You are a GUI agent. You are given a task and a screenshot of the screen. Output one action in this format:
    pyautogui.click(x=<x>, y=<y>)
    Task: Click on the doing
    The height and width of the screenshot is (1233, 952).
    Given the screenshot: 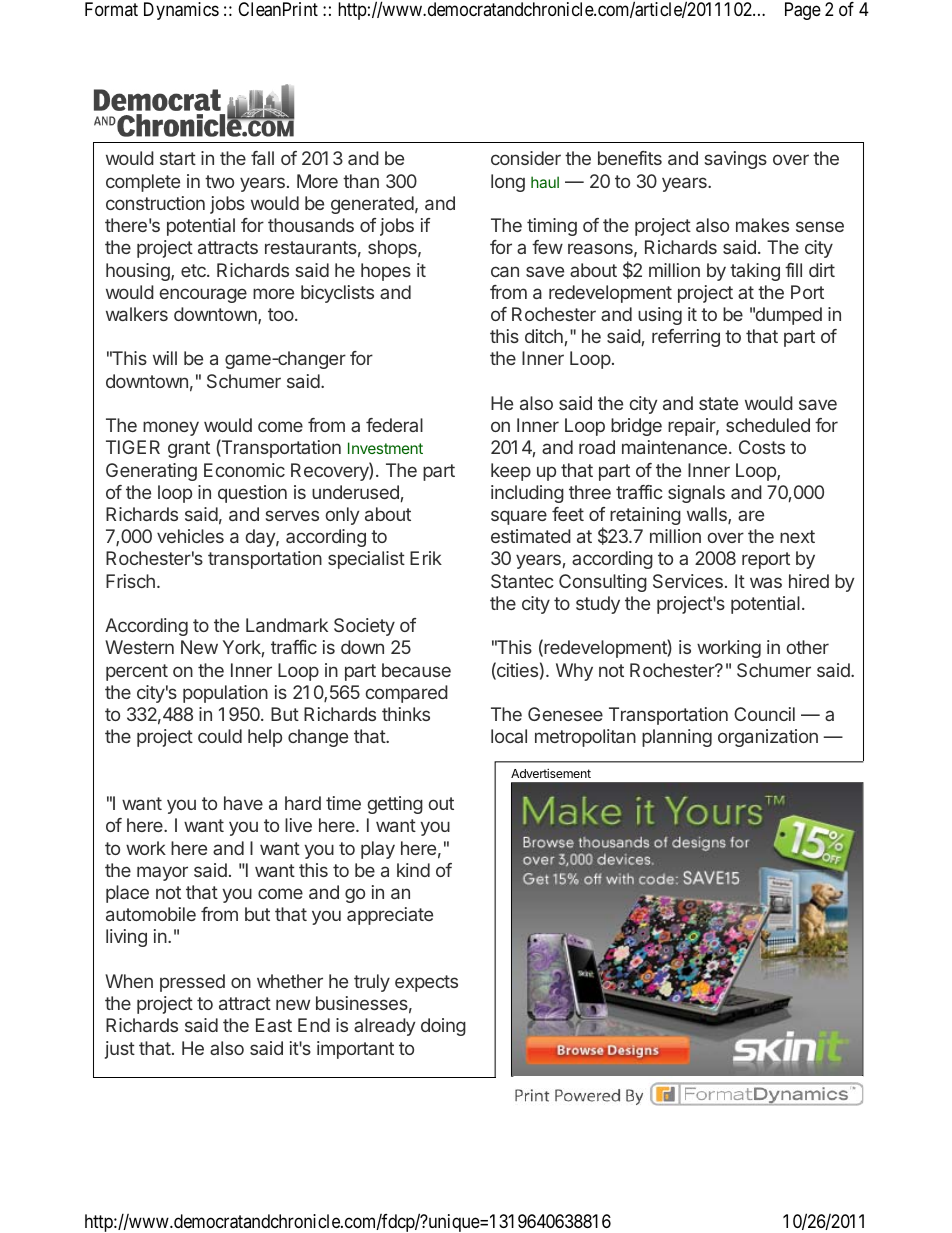 What is the action you would take?
    pyautogui.click(x=443, y=1027)
